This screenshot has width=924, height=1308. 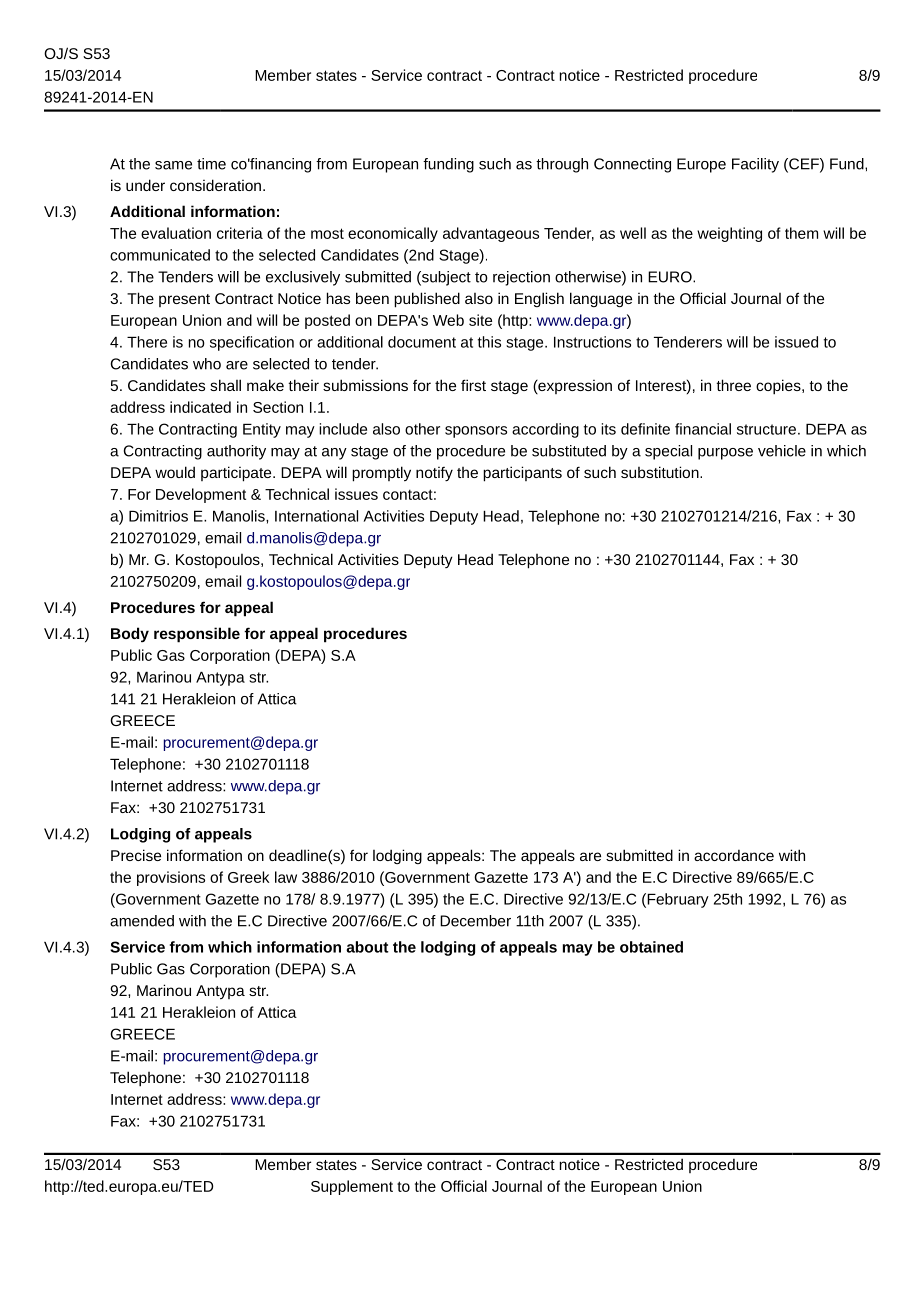 I want to click on Greek, so click(x=248, y=877).
